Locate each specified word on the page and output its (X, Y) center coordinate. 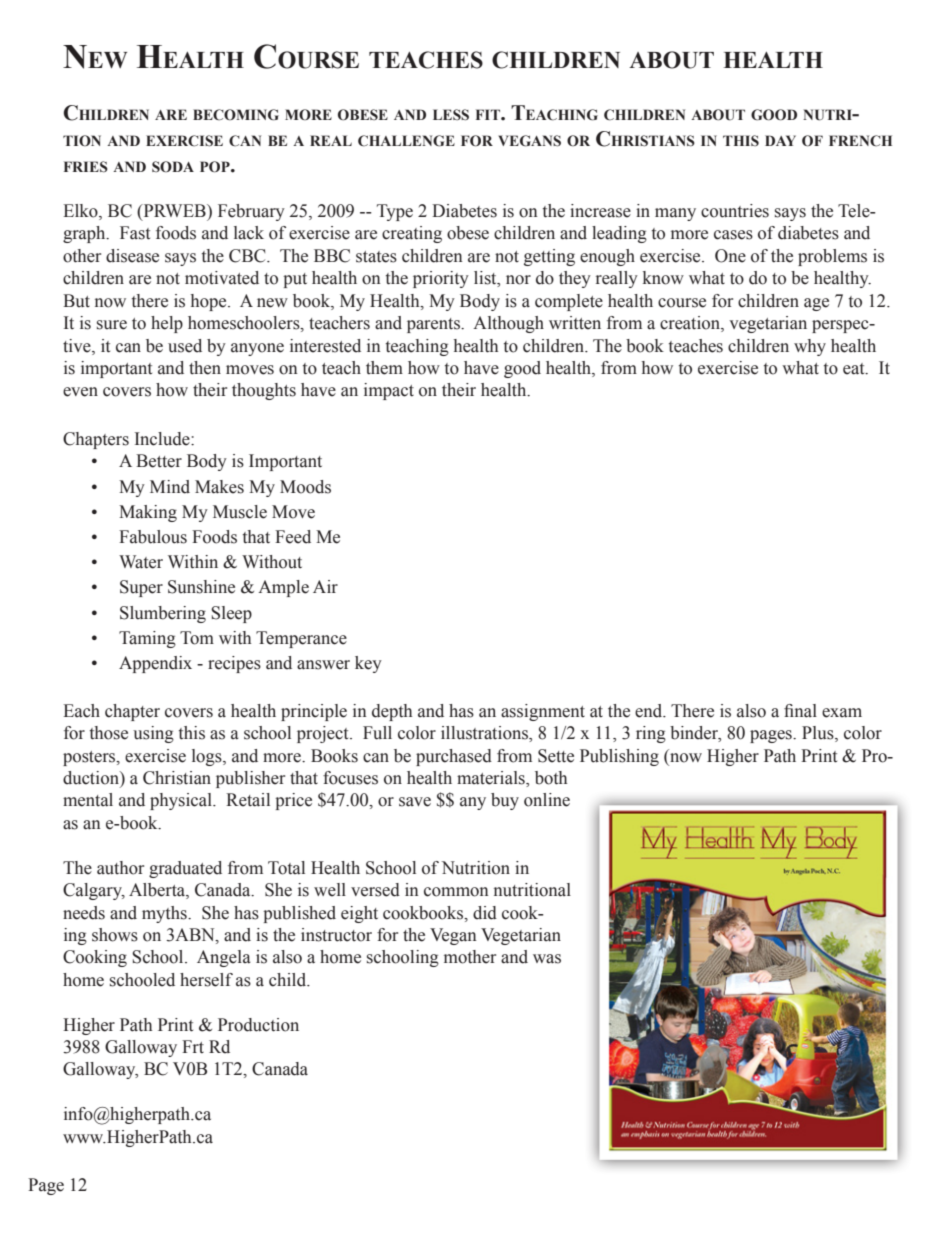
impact (389, 391)
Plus (819, 734)
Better (159, 461)
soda (173, 167)
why (810, 347)
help (167, 324)
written (575, 323)
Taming (147, 639)
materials (492, 779)
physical (182, 801)
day (780, 140)
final (800, 711)
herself (206, 980)
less (451, 115)
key (368, 664)
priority (441, 279)
